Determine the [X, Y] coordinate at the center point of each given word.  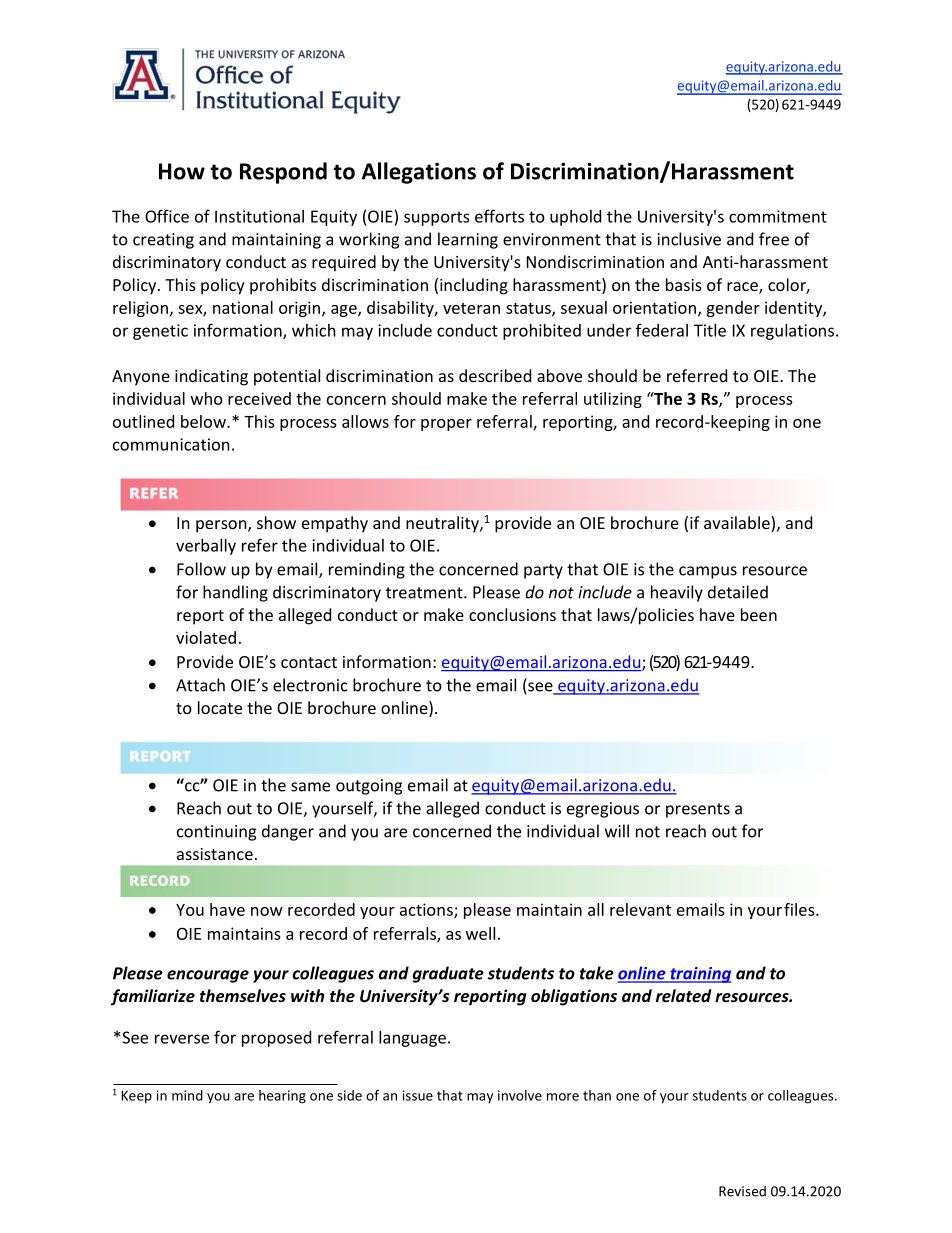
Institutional [259, 216]
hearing [282, 1097]
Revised [742, 1191]
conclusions [512, 614]
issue [418, 1095]
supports [437, 218]
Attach [200, 685]
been [759, 614]
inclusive [689, 239]
